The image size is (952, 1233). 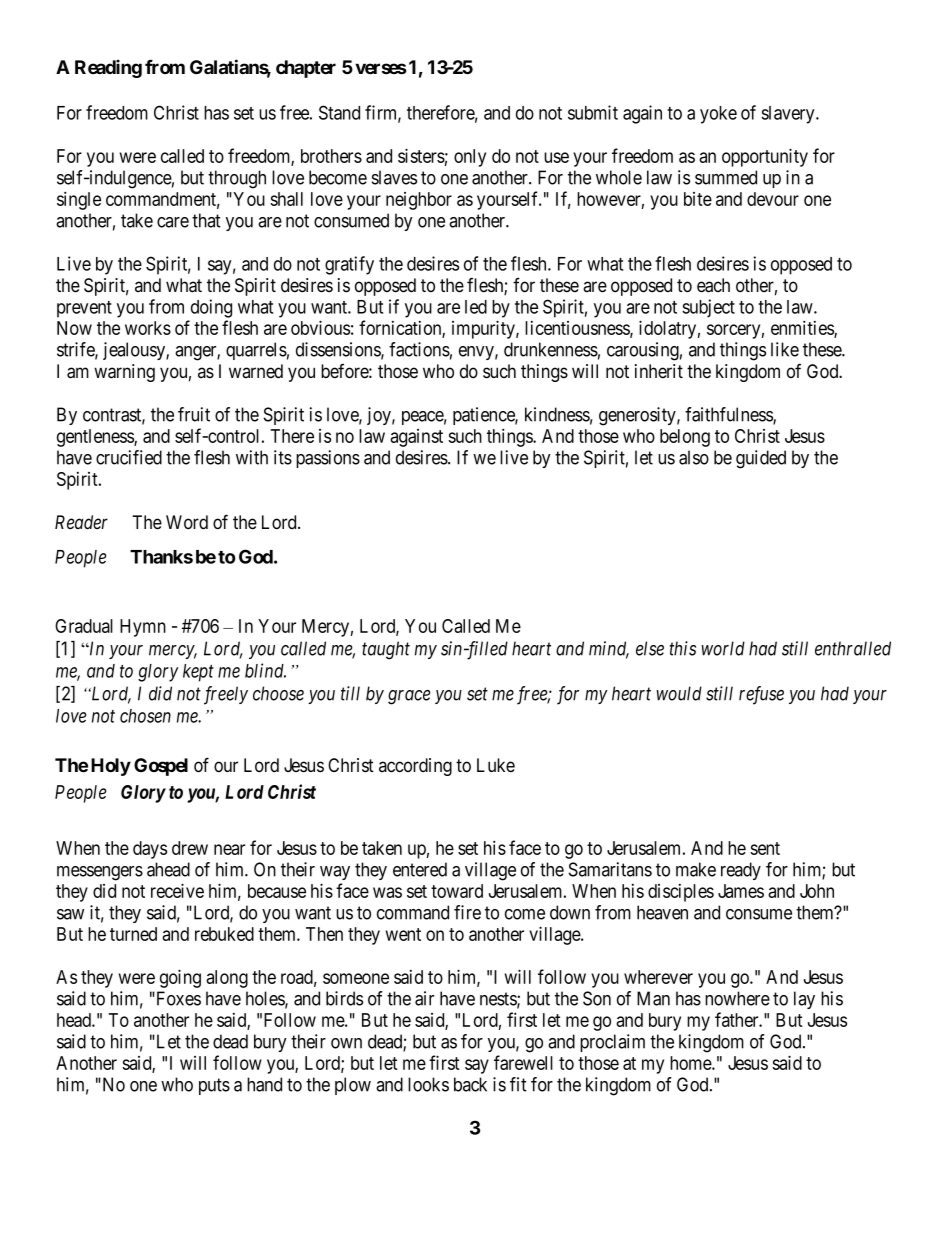 What do you see at coordinates (194, 414) in the document?
I see `fruit` at bounding box center [194, 414].
